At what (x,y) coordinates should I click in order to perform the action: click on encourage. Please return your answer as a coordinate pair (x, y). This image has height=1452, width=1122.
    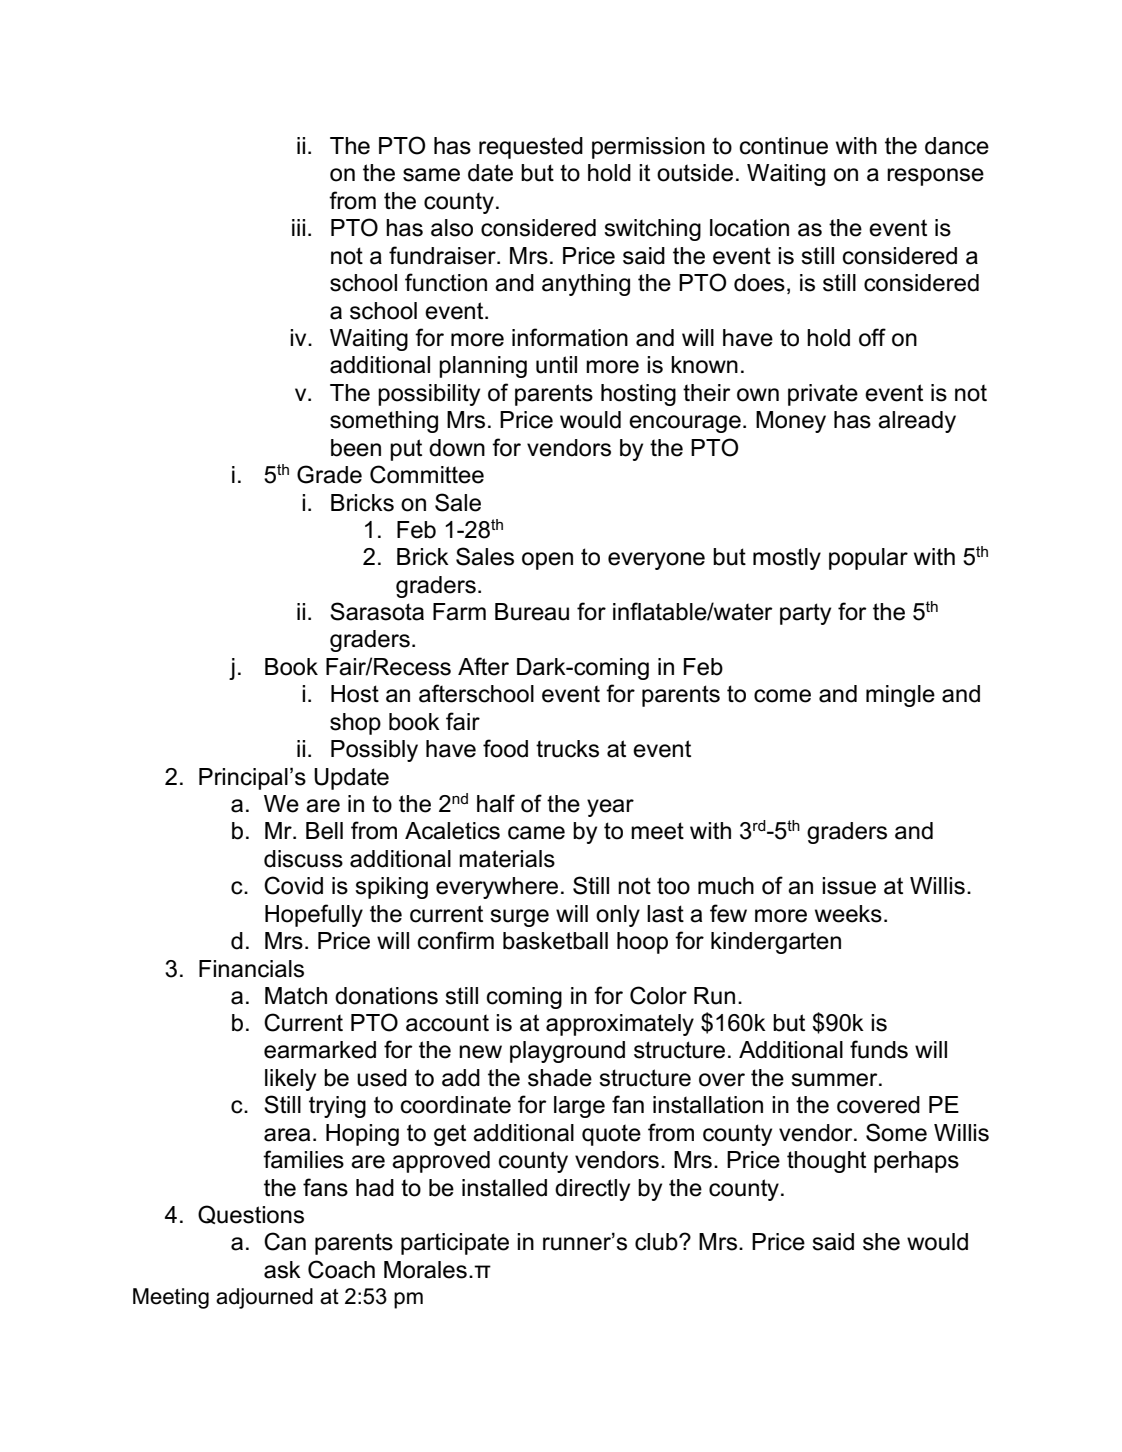
    Looking at the image, I should click on (685, 424).
